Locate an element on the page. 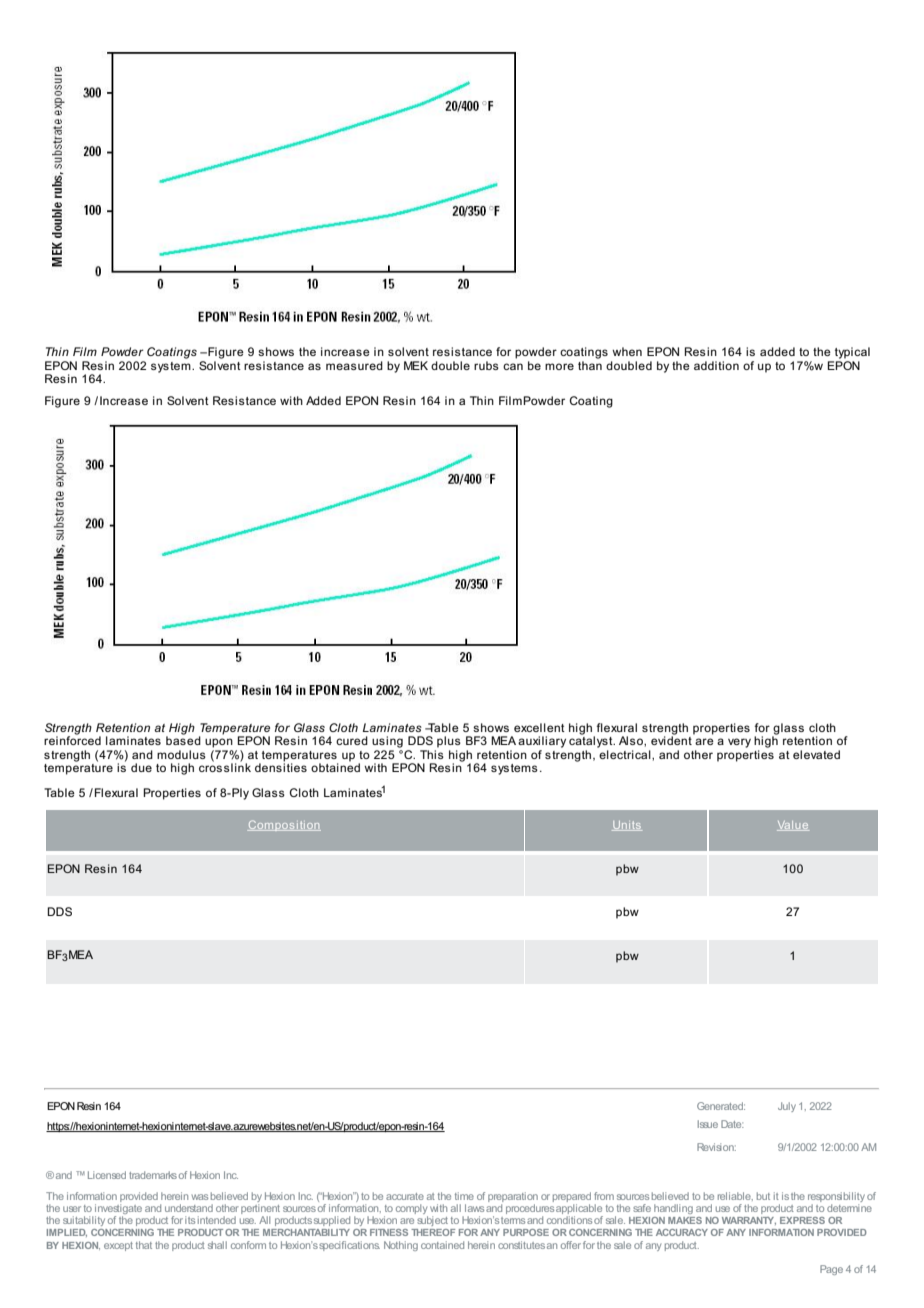 The width and height of the image is (924, 1308). measured is located at coordinates (354, 365).
